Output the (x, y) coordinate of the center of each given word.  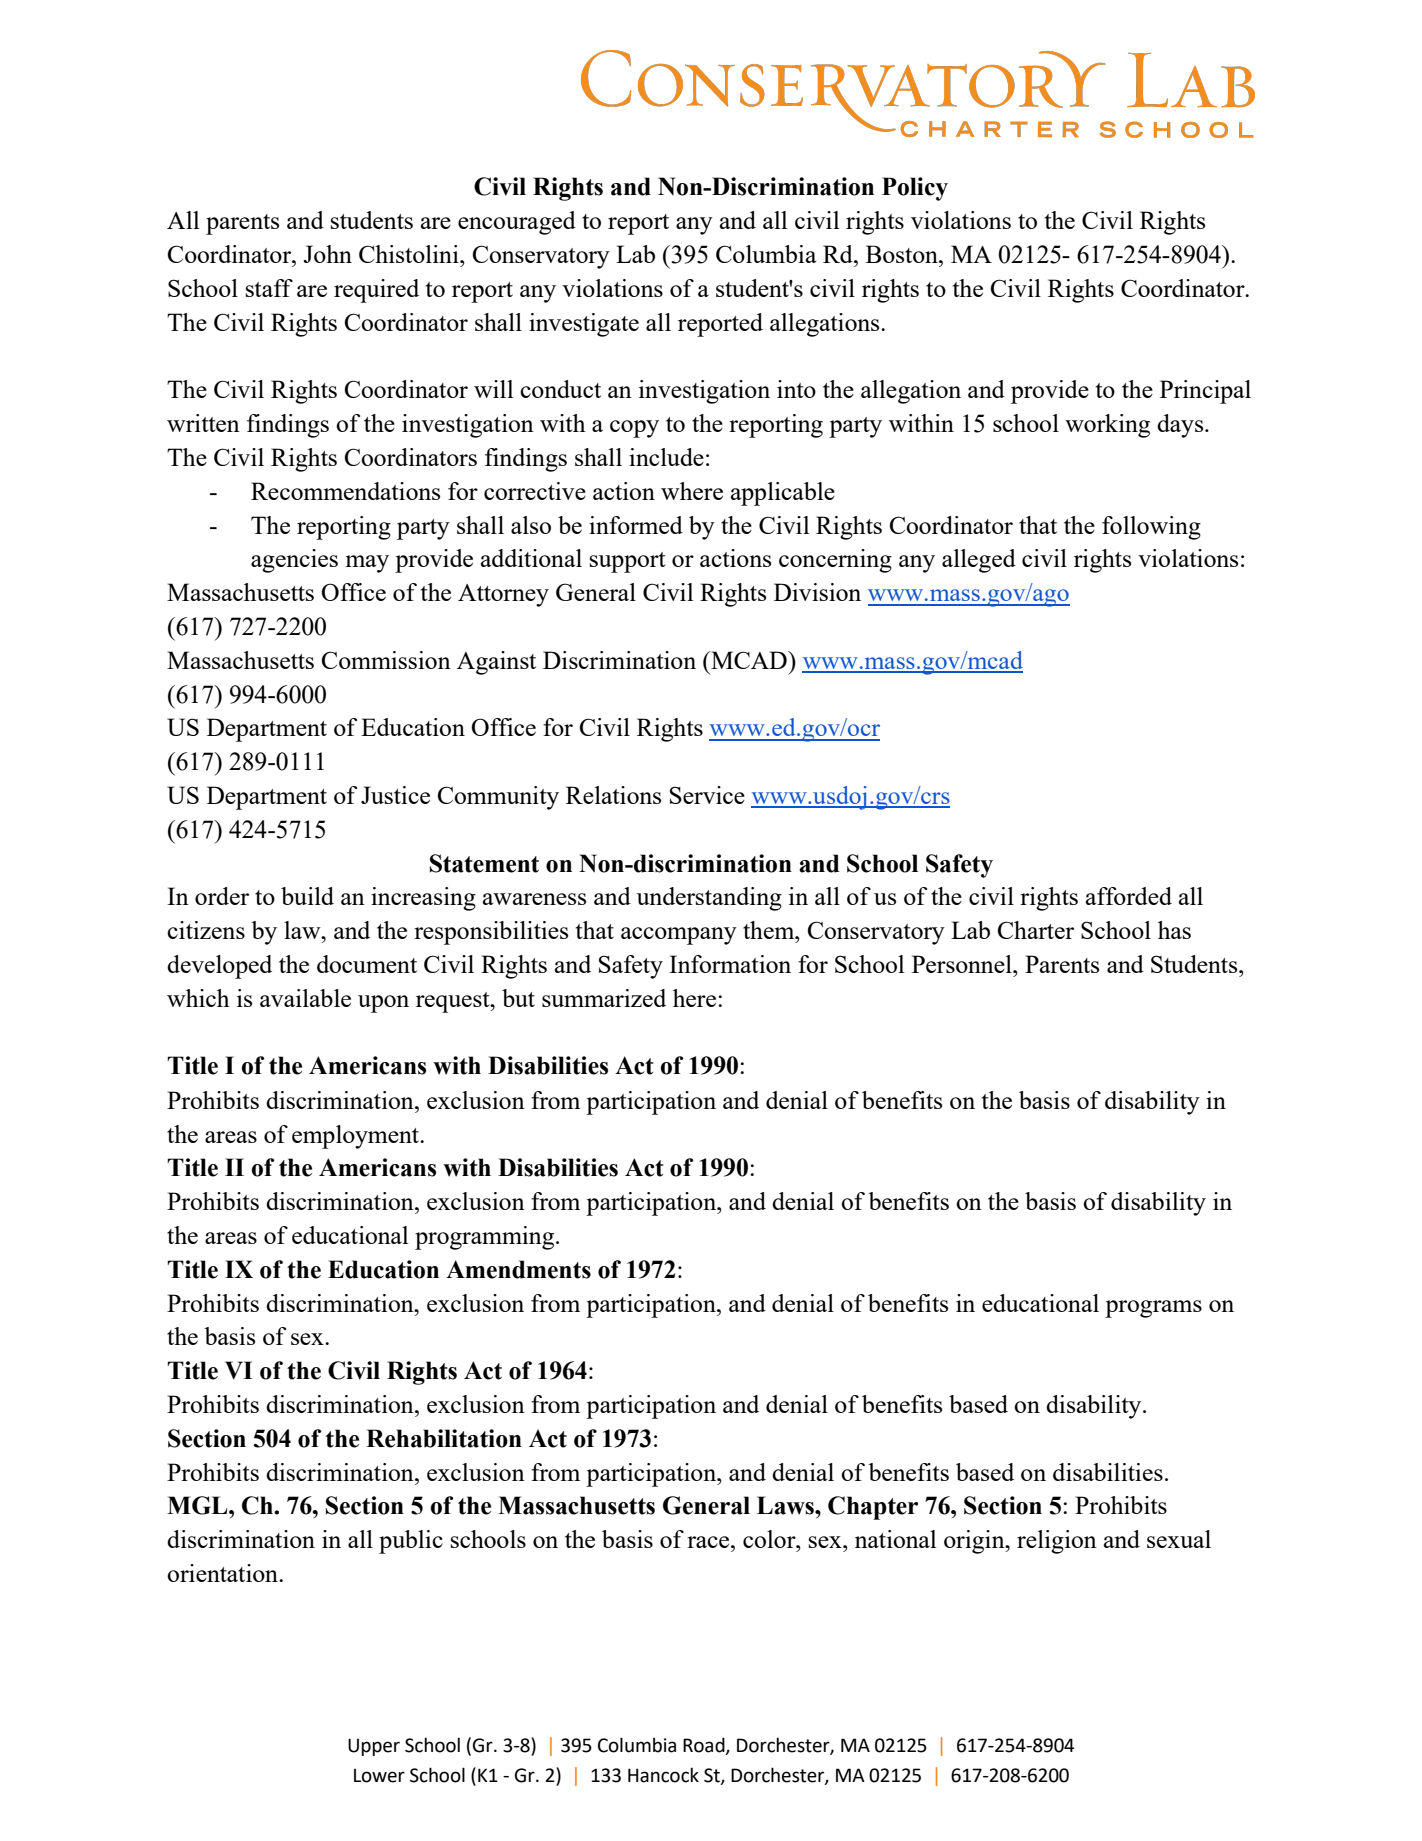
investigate (584, 325)
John (328, 254)
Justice (395, 795)
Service (707, 795)
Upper (374, 1747)
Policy (915, 189)
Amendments (518, 1269)
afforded (1129, 896)
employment (357, 1137)
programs (1153, 1309)
